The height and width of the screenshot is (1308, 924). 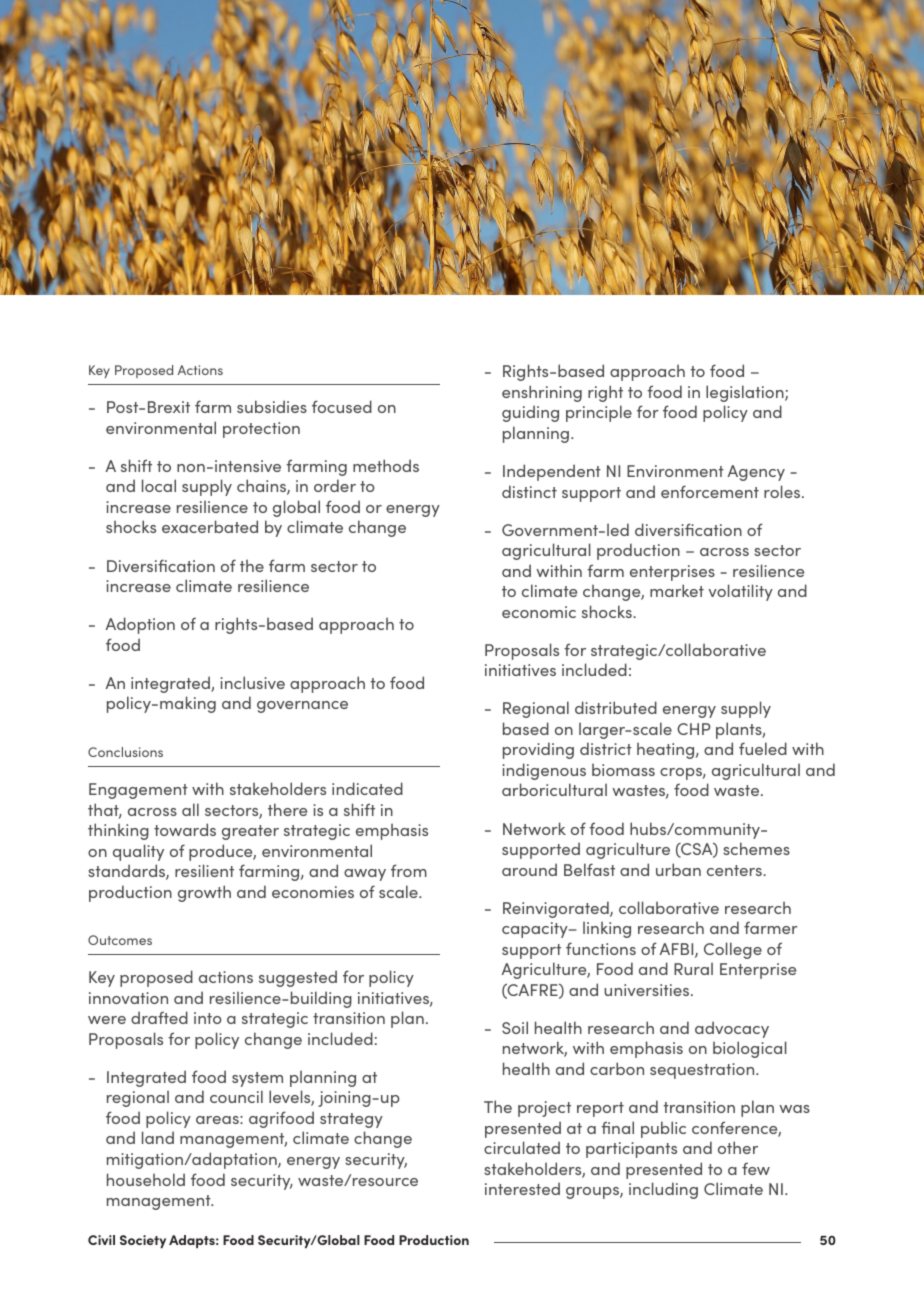 What do you see at coordinates (693, 968) in the screenshot?
I see `Rural` at bounding box center [693, 968].
